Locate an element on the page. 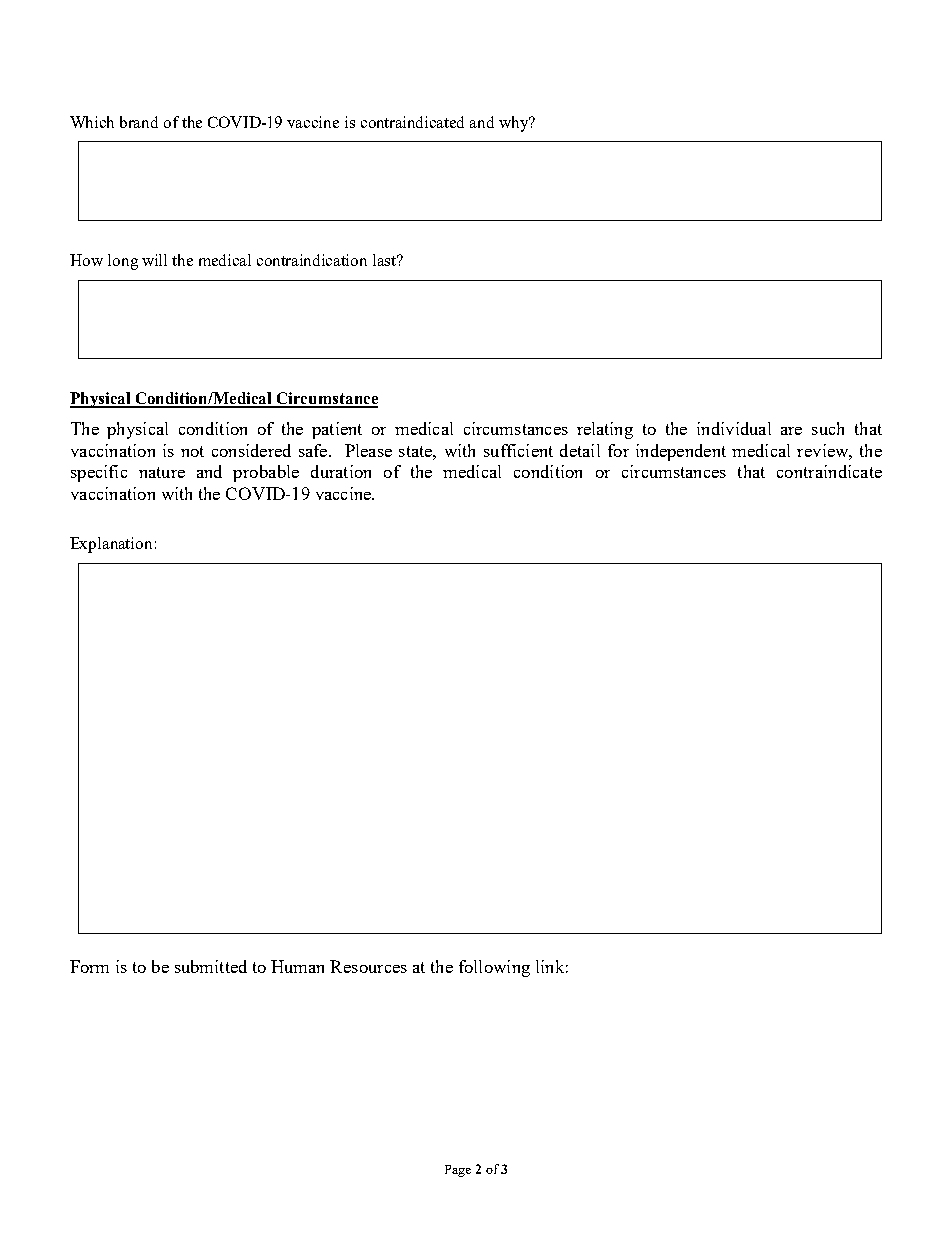  Resources is located at coordinates (368, 966).
